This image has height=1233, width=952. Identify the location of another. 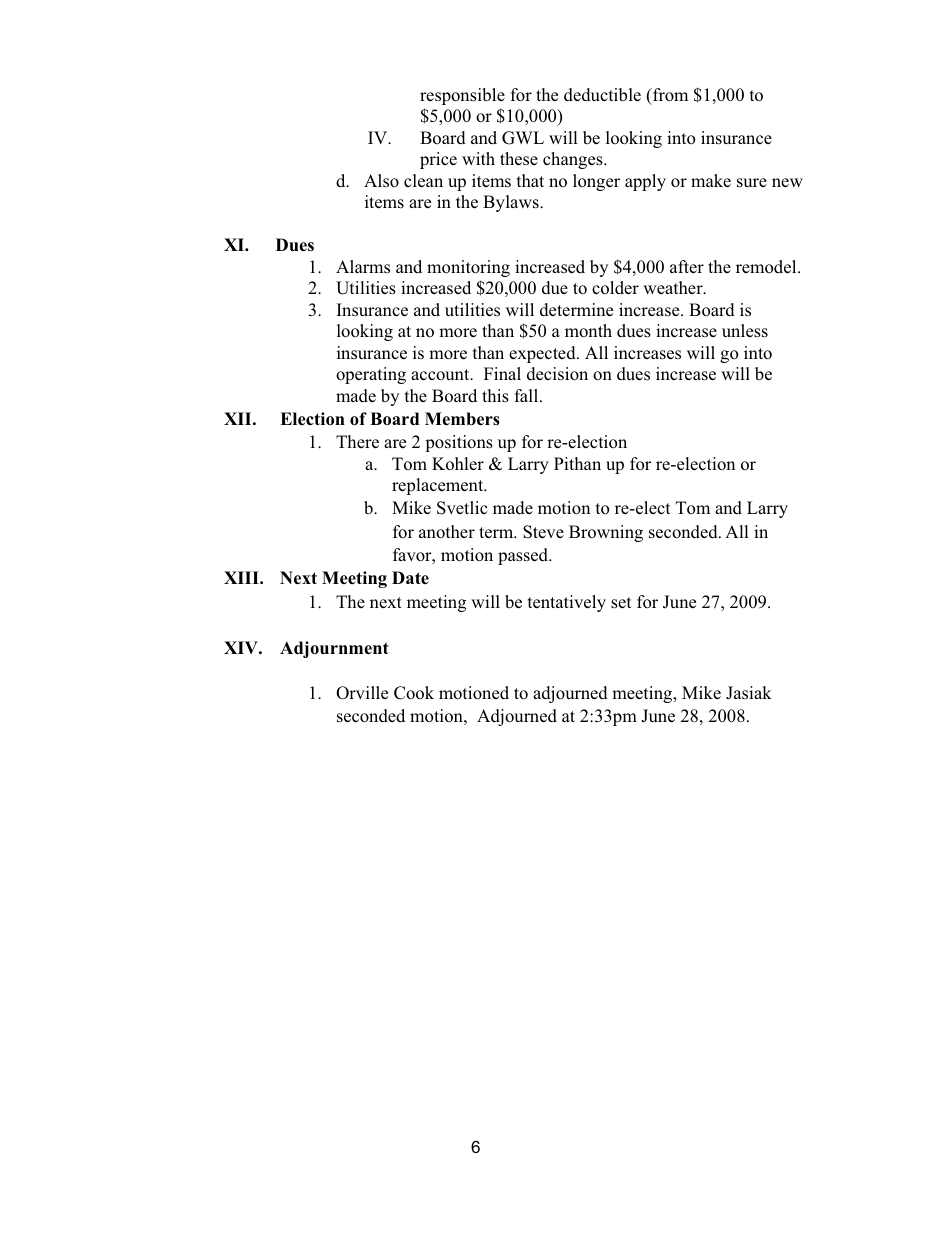
(447, 532).
